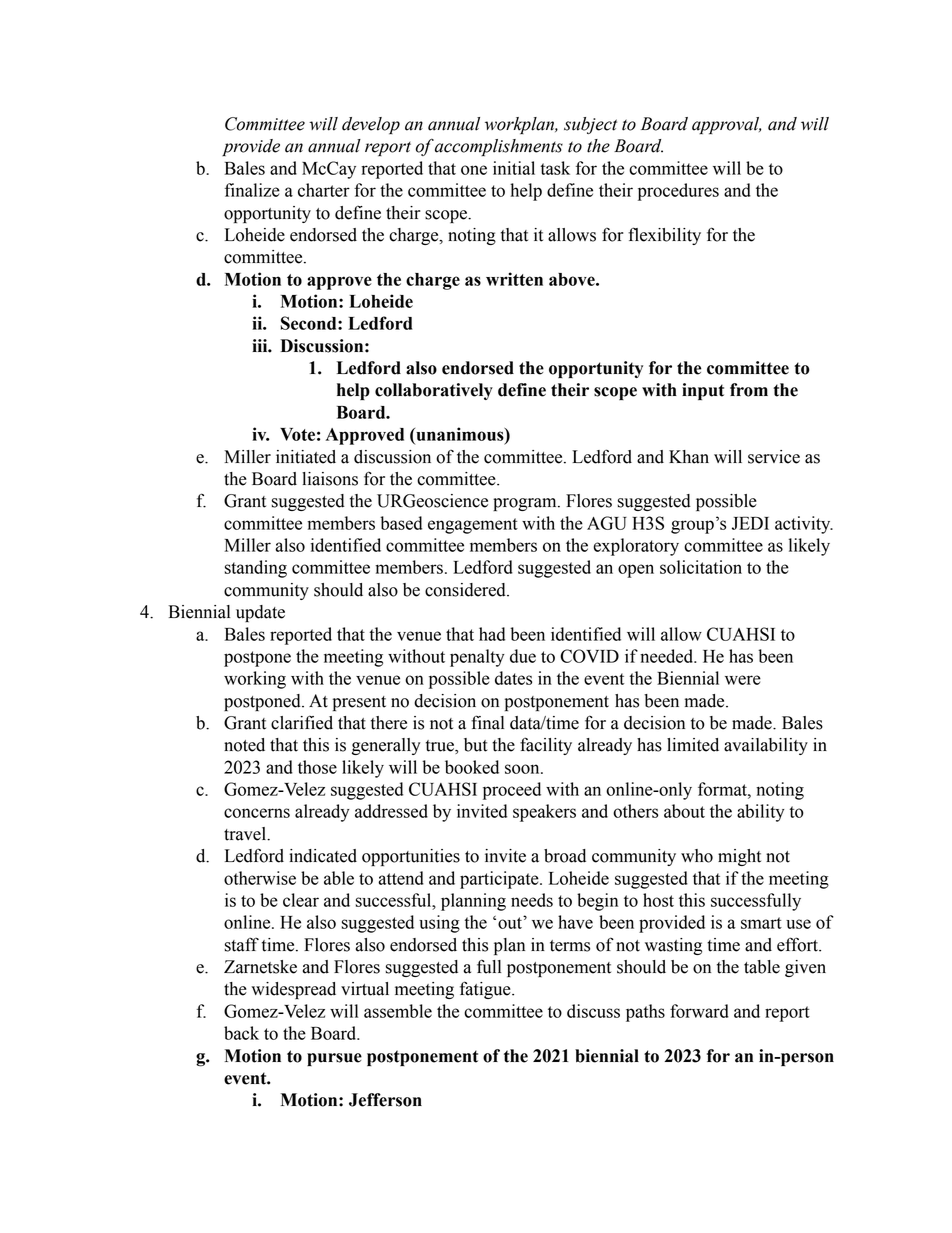 This image has height=1233, width=952. What do you see at coordinates (334, 1059) in the image?
I see `pursue` at bounding box center [334, 1059].
